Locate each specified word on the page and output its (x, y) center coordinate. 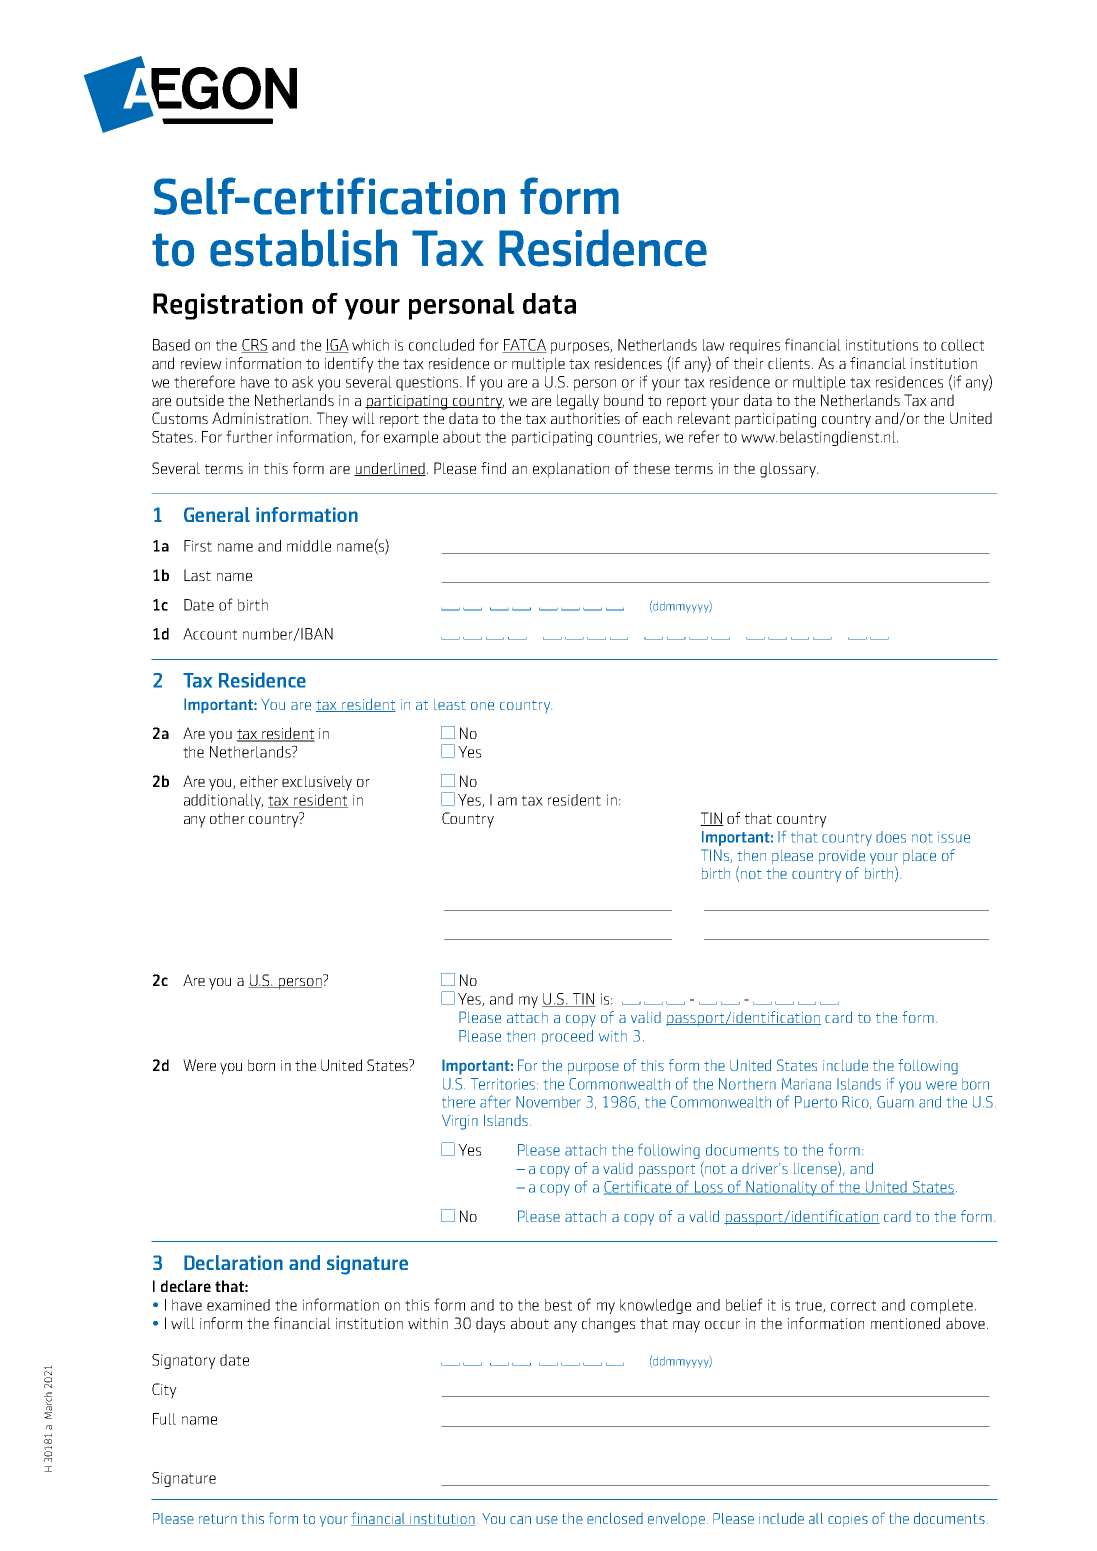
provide (842, 857)
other (227, 818)
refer (704, 436)
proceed (567, 1037)
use (547, 1520)
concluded (441, 345)
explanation (571, 470)
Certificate (639, 1187)
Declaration (233, 1262)
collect (962, 345)
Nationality (782, 1188)
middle (309, 546)
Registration (228, 306)
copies (848, 1521)
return (218, 1519)
